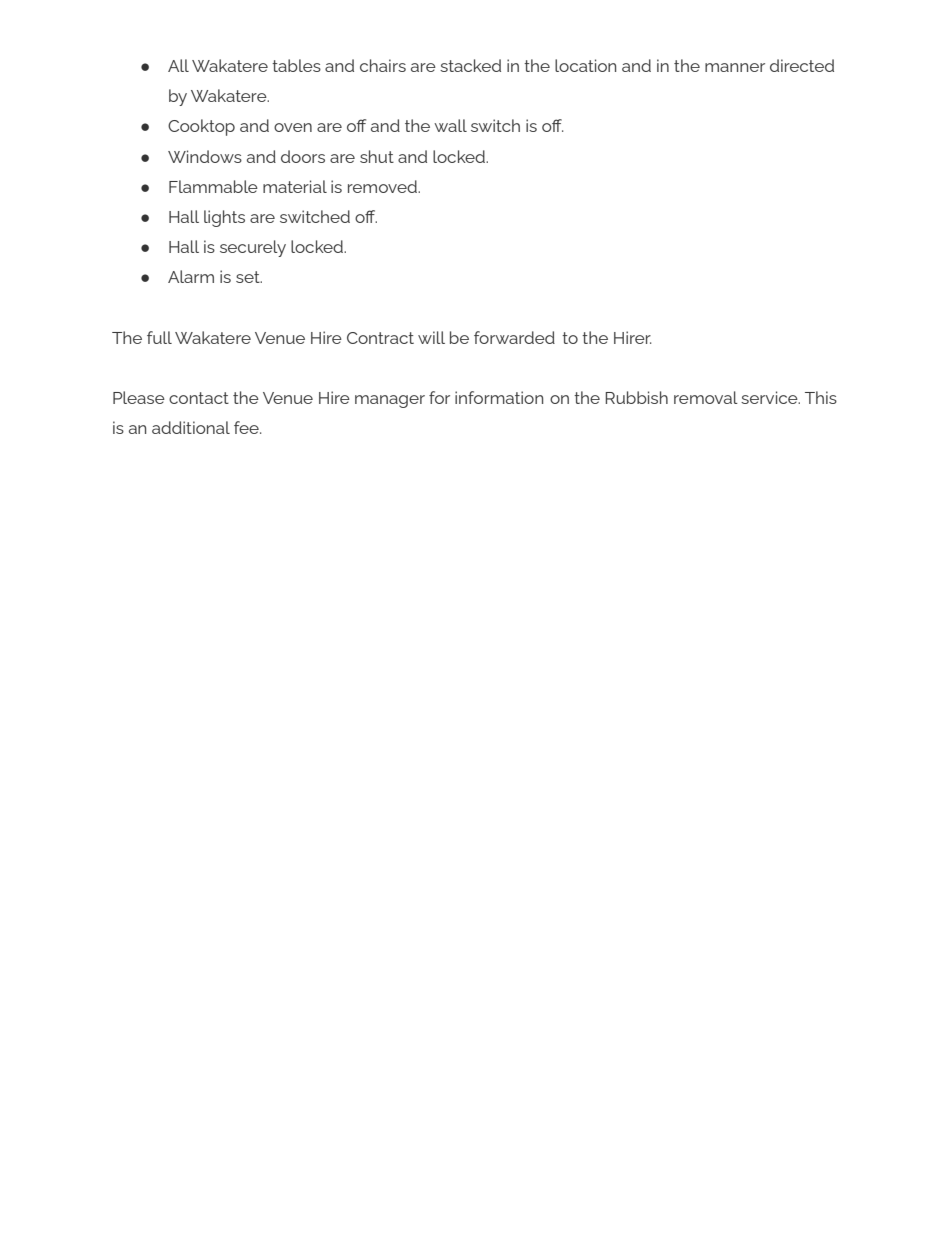 Image resolution: width=952 pixels, height=1233 pixels. What do you see at coordinates (380, 338) in the document?
I see `Contract` at bounding box center [380, 338].
